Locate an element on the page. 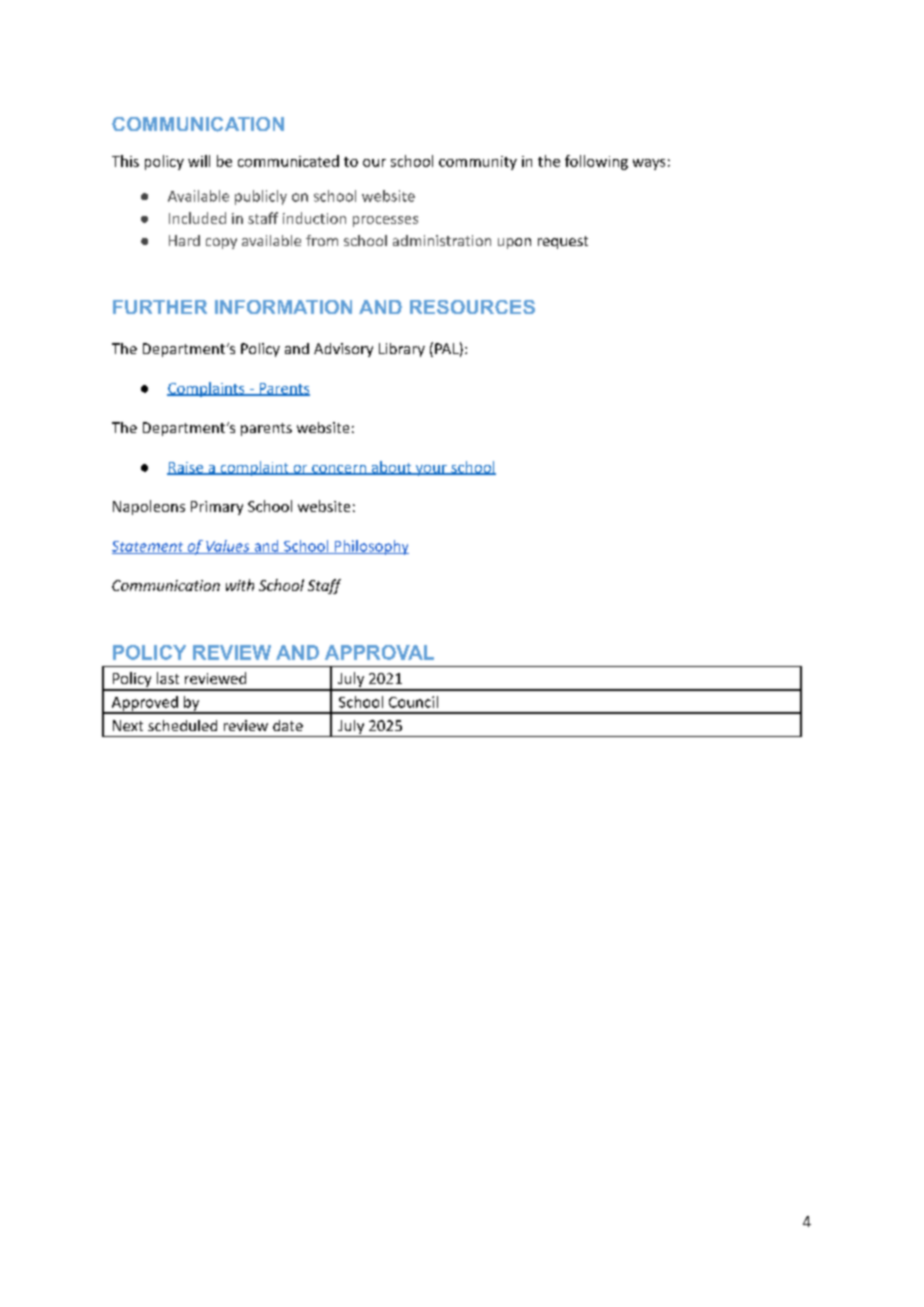  Raise is located at coordinates (186, 468).
